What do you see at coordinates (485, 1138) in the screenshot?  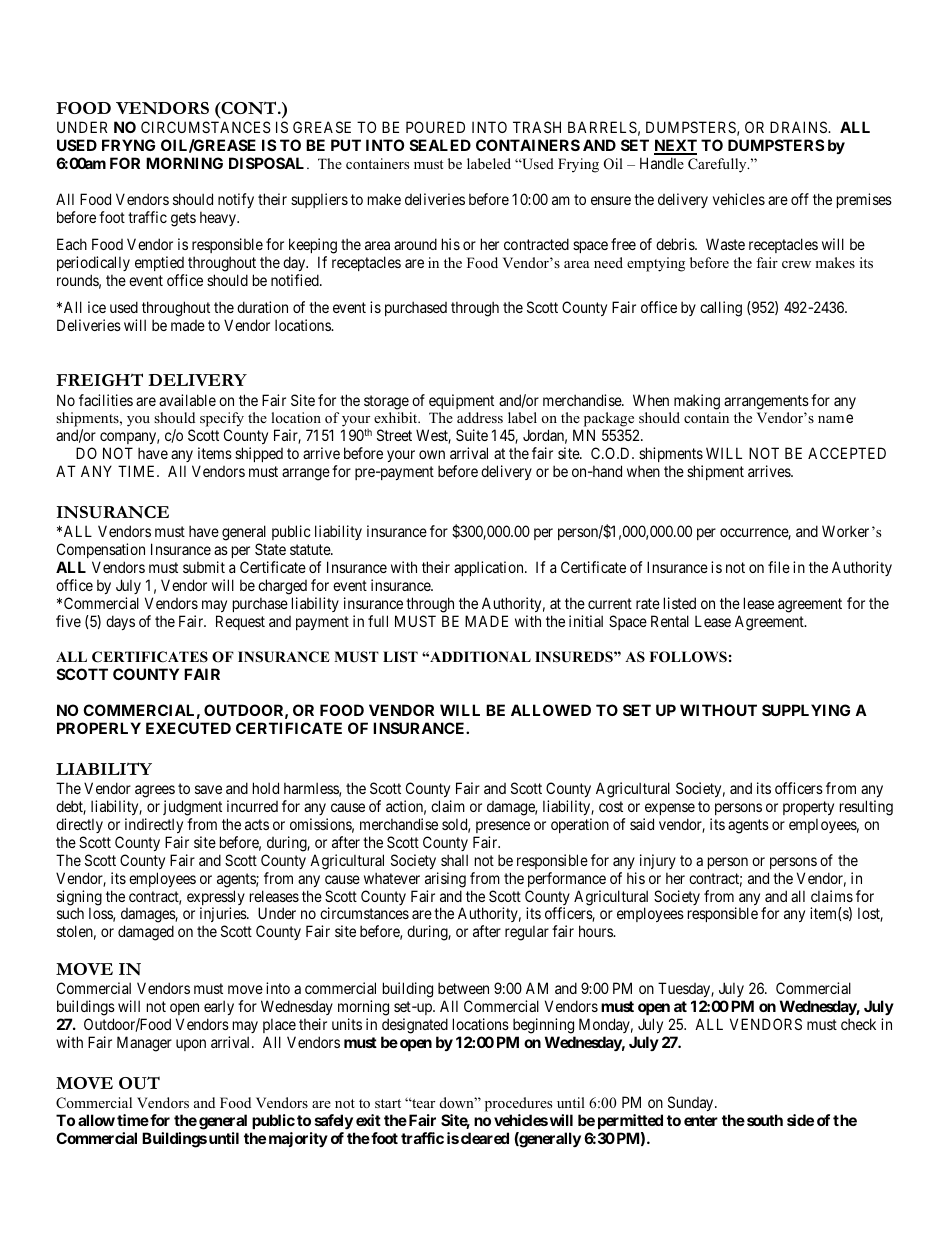 I see `cleared` at bounding box center [485, 1138].
